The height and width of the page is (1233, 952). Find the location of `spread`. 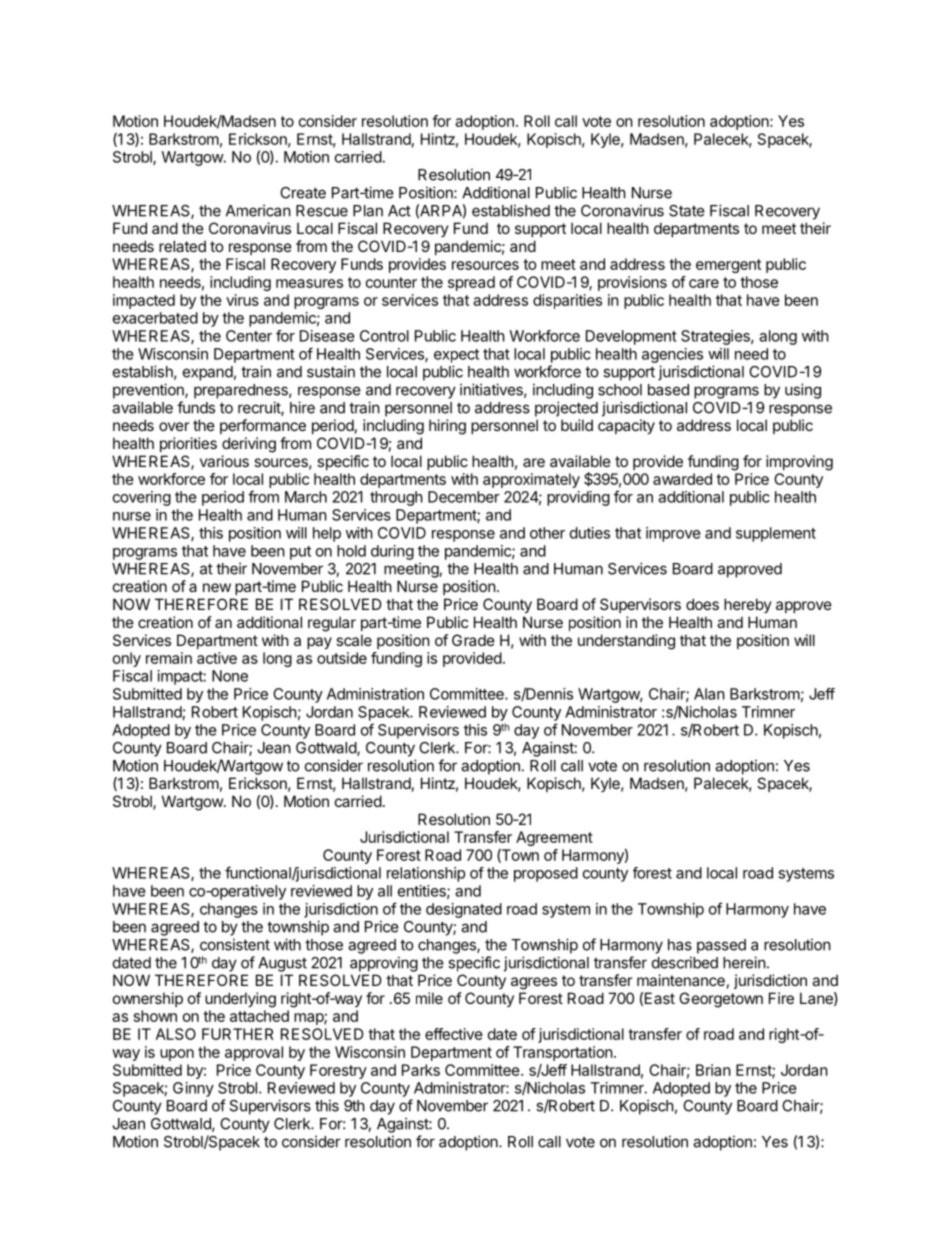

spread is located at coordinates (471, 283).
